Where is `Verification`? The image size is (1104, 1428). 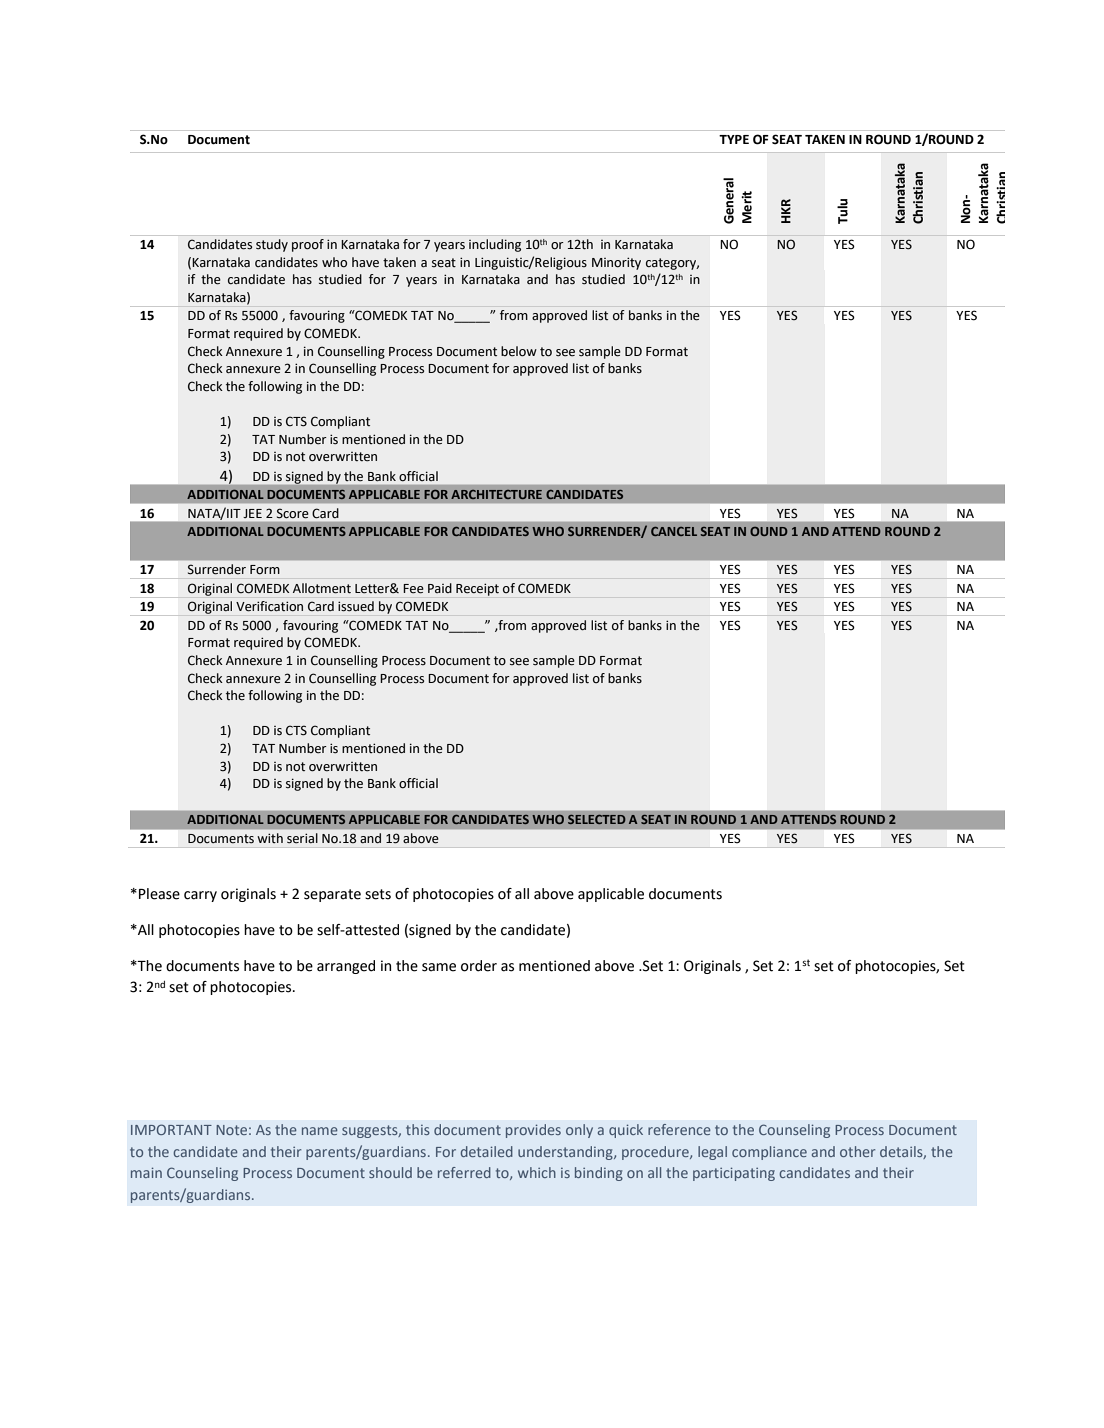 Verification is located at coordinates (269, 606).
